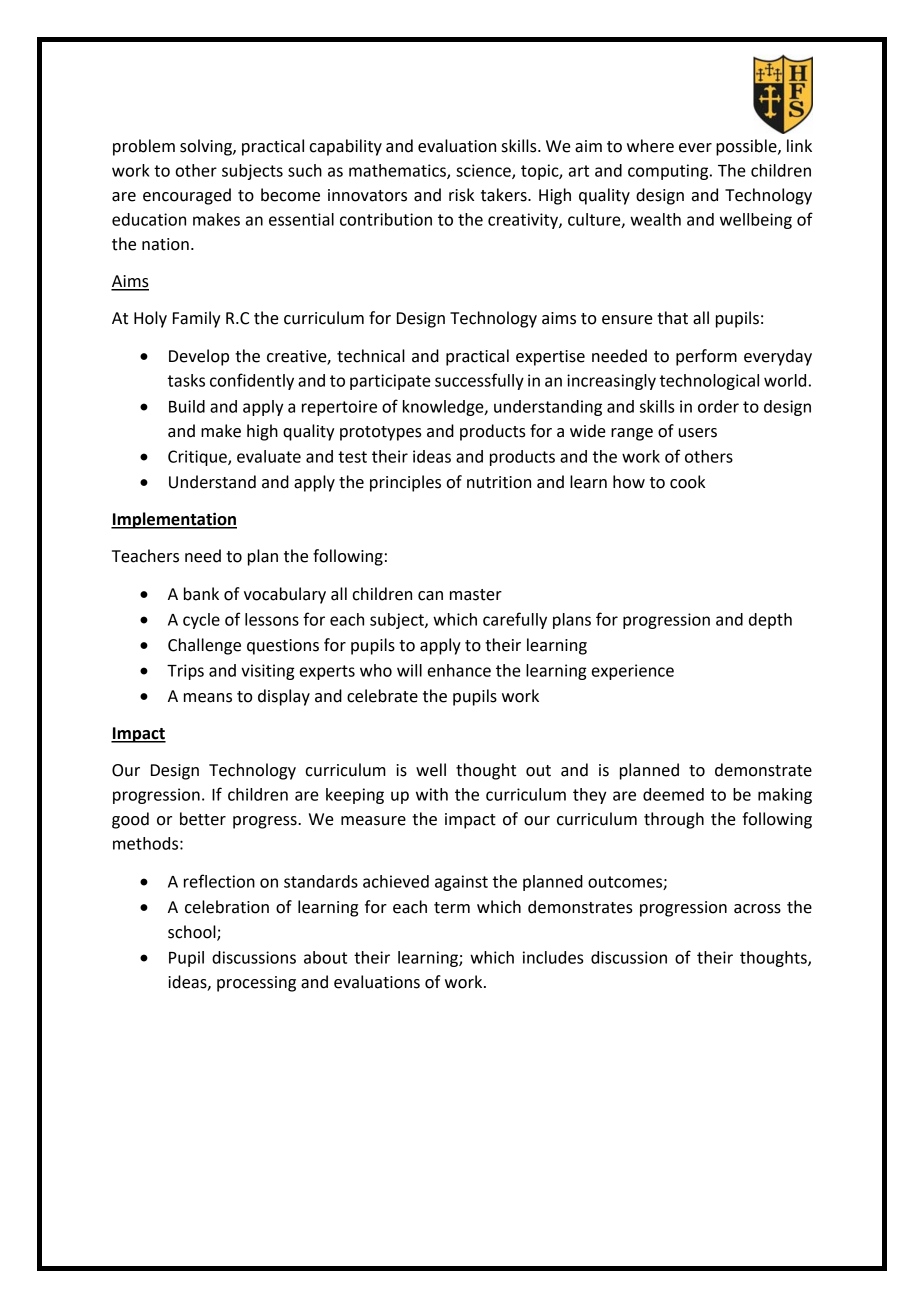 The image size is (924, 1308). Describe the element at coordinates (199, 357) in the document. I see `Develop` at that location.
